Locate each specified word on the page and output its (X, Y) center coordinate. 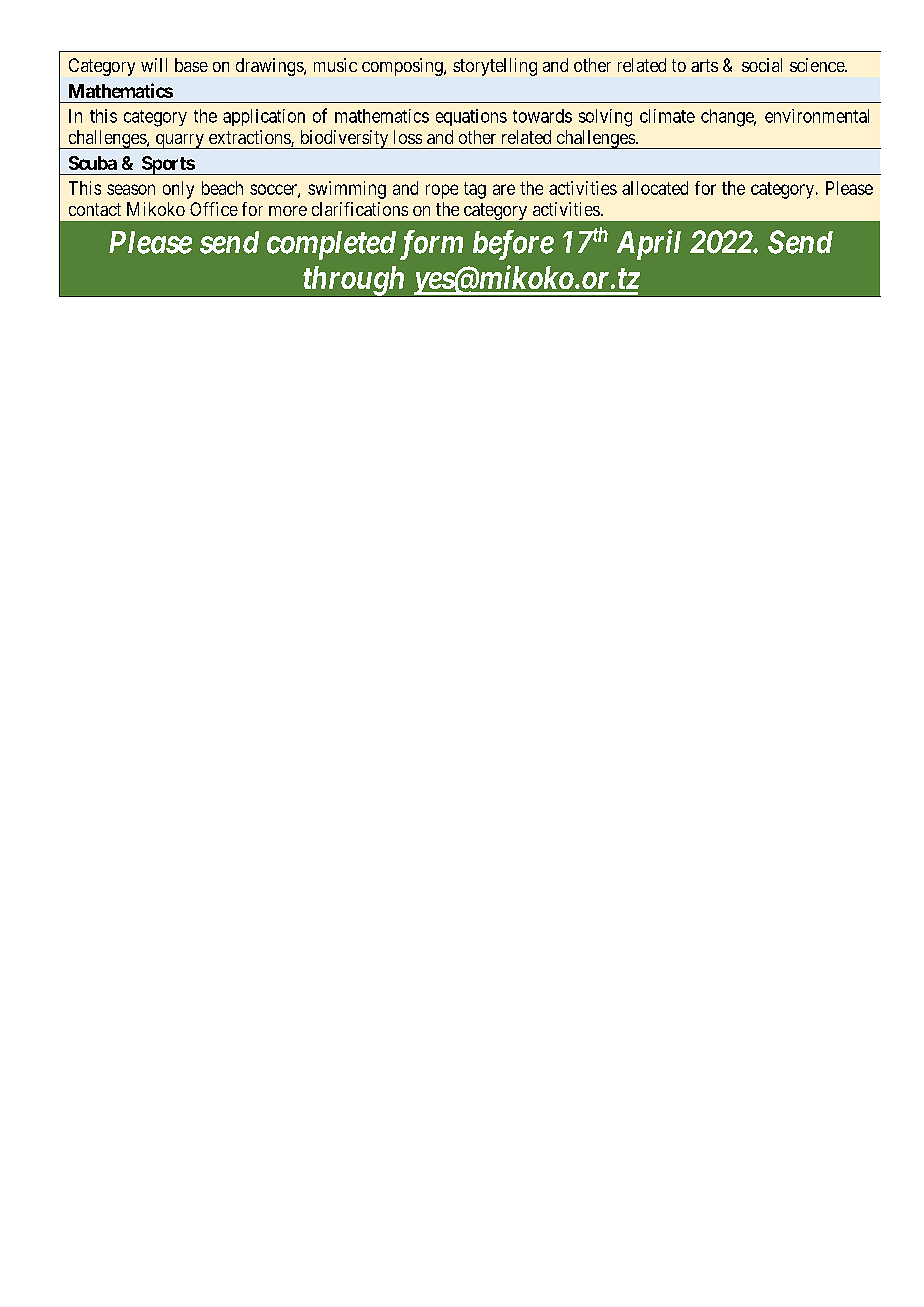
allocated (655, 188)
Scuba (93, 163)
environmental (817, 116)
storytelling (495, 67)
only (178, 190)
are (504, 189)
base (191, 65)
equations (471, 117)
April (649, 244)
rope (442, 191)
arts (704, 65)
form (431, 245)
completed (331, 245)
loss (408, 137)
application (264, 117)
